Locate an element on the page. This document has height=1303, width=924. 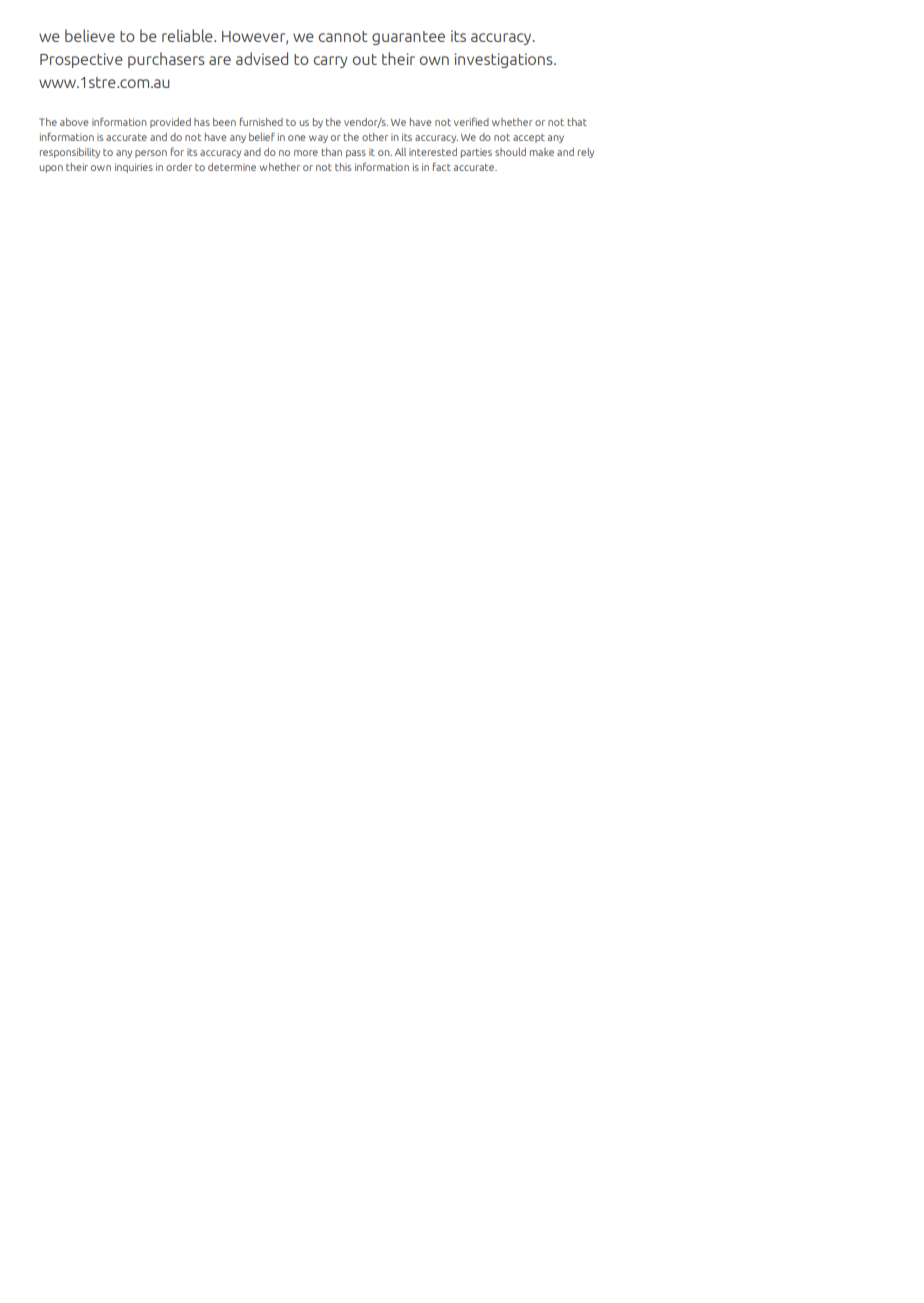
believe is located at coordinates (90, 35).
